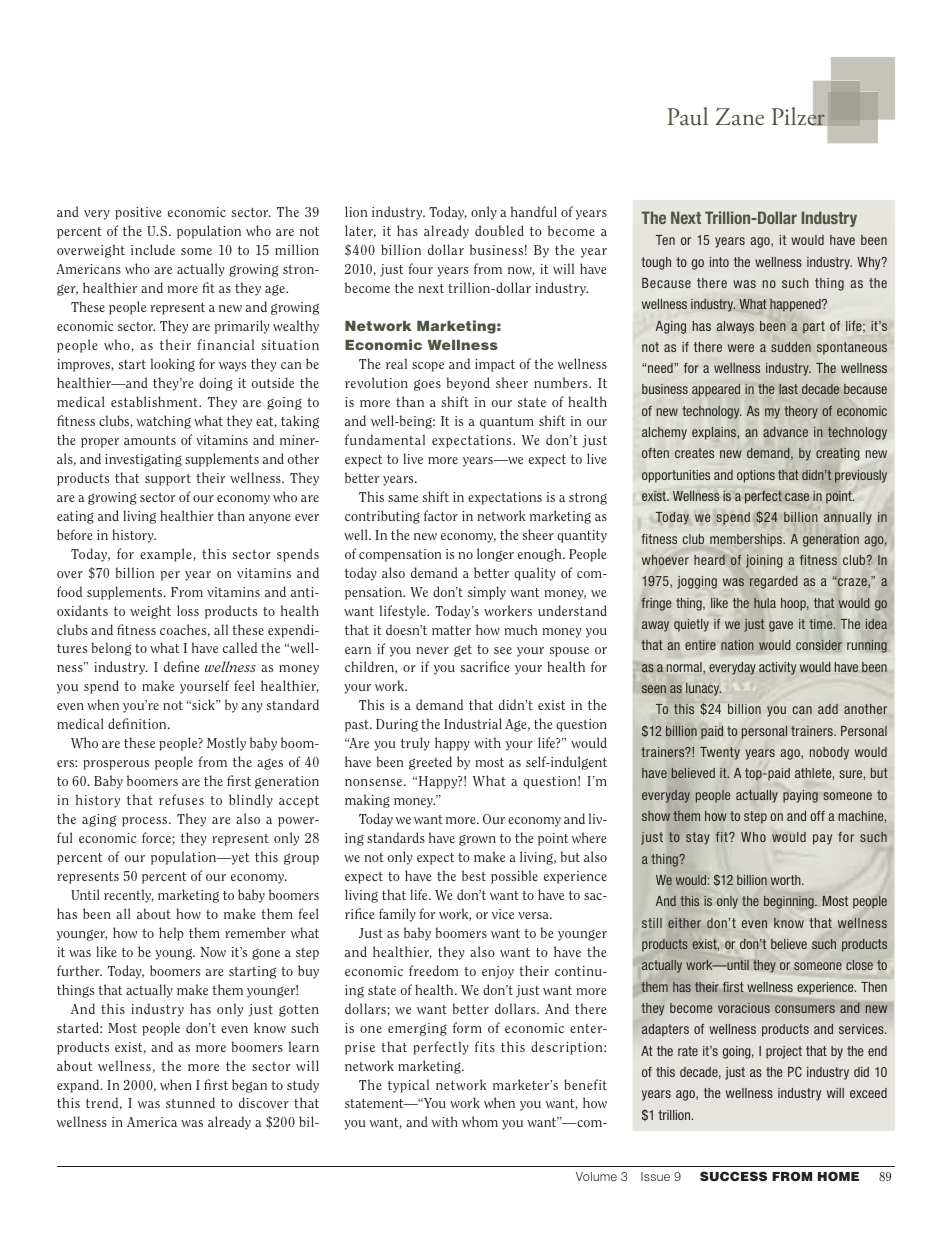 The height and width of the screenshot is (1237, 952). I want to click on positive, so click(138, 213).
